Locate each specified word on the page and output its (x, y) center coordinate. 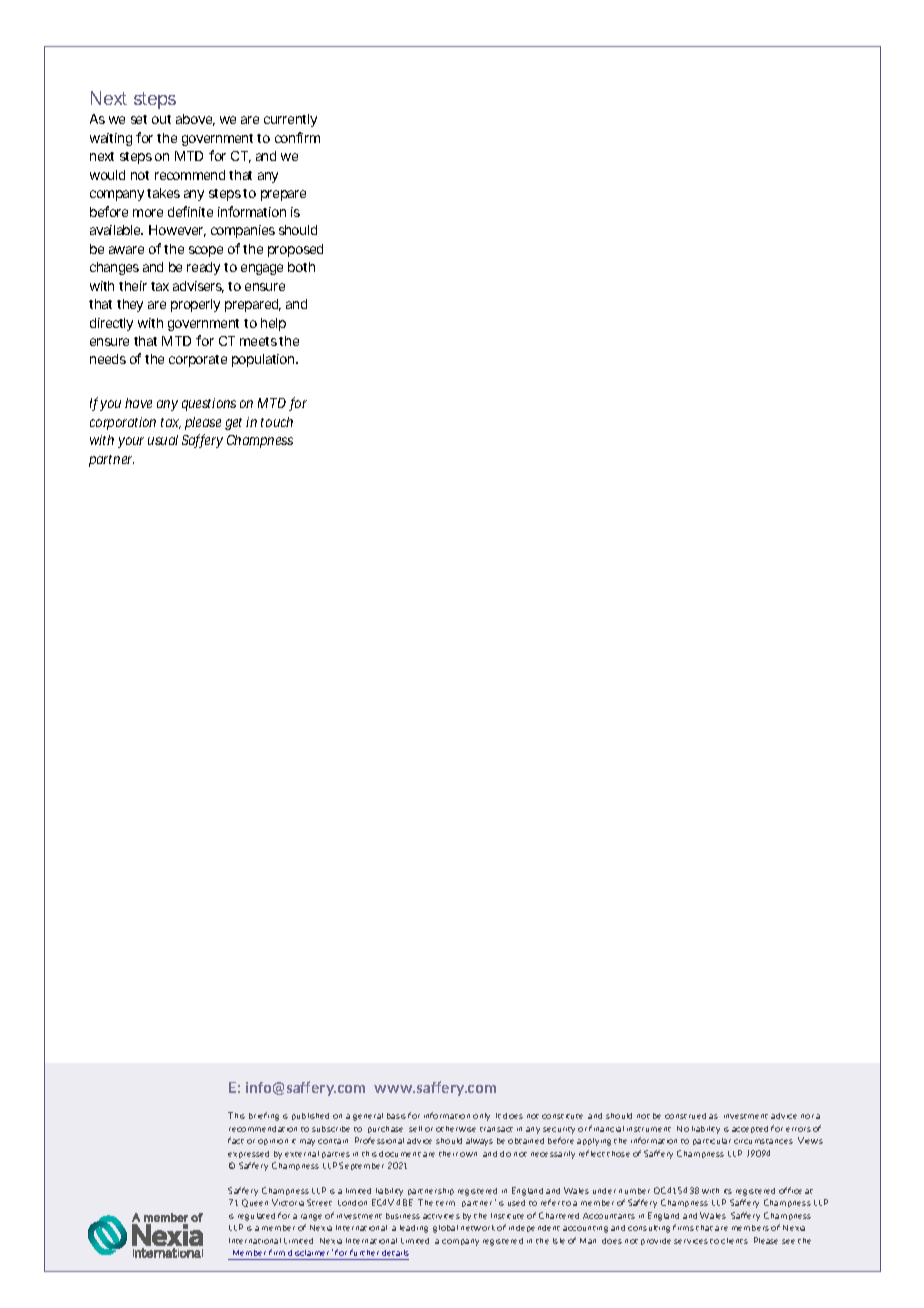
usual (163, 440)
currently (290, 120)
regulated (256, 1217)
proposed (295, 250)
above (195, 120)
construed (685, 1116)
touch (277, 422)
